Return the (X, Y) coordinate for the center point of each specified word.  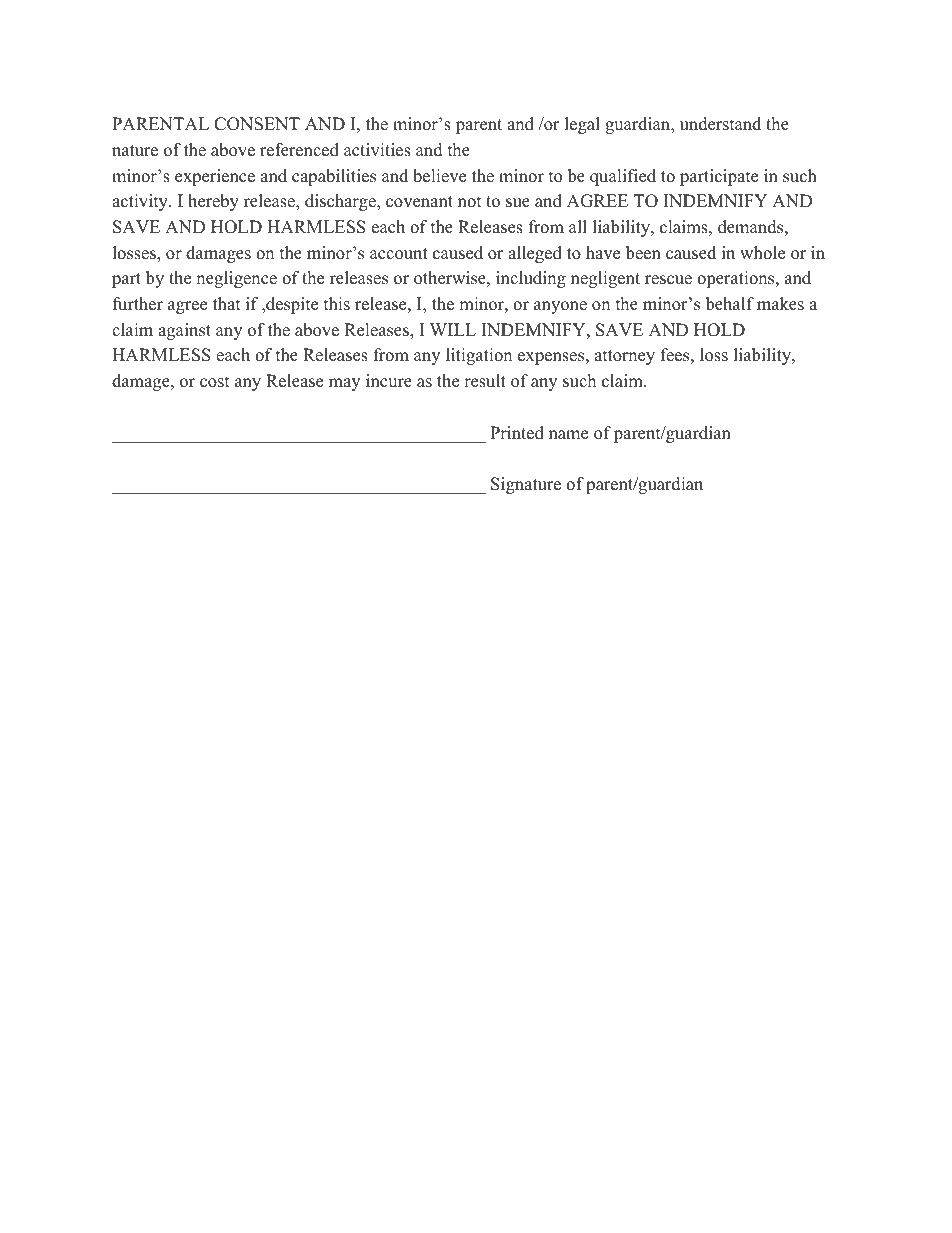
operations (737, 279)
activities (377, 150)
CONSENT (257, 124)
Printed (517, 433)
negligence (236, 279)
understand (720, 124)
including (531, 279)
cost (215, 382)
